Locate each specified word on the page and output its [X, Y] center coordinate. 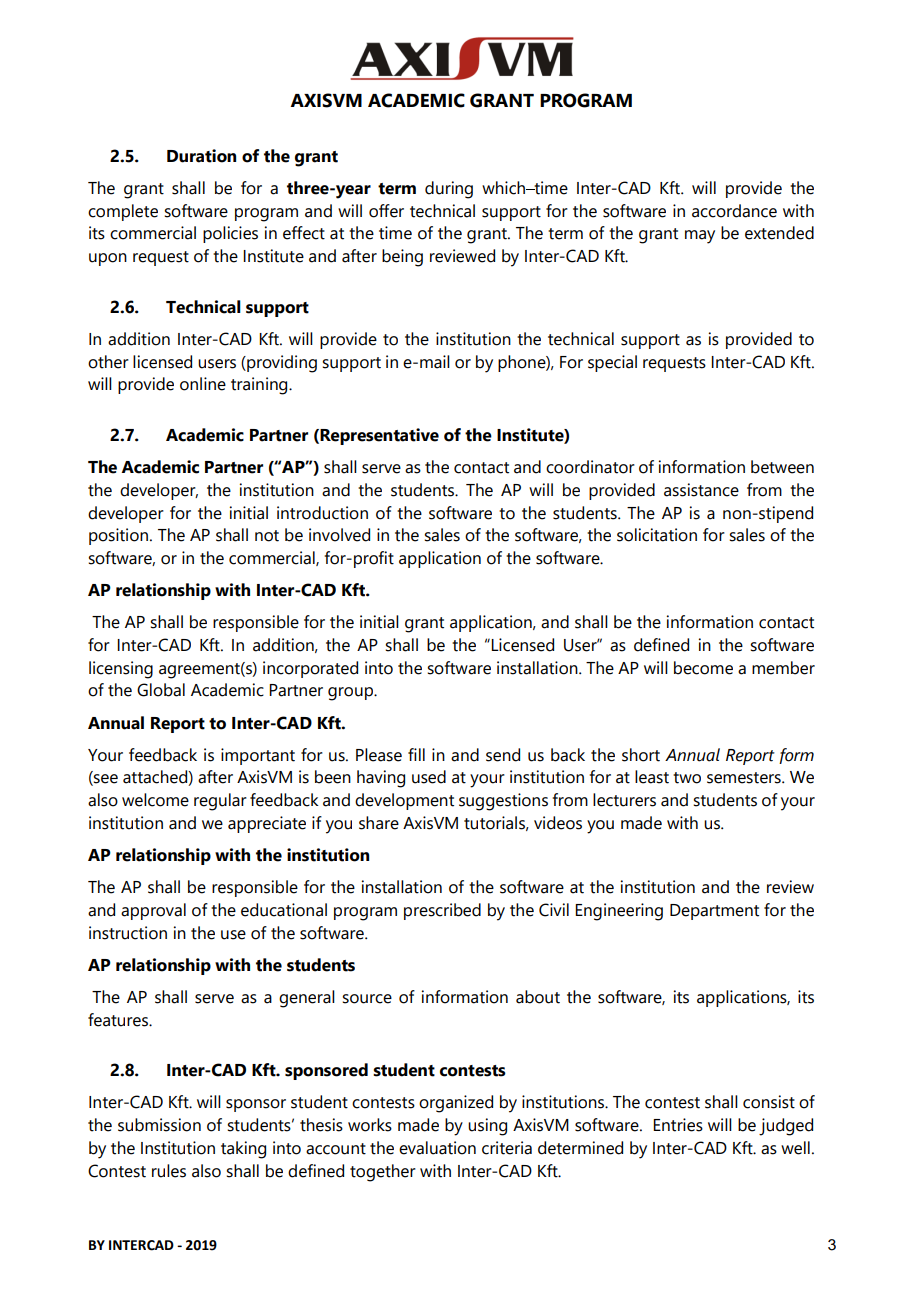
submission [159, 1125]
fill [416, 754]
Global [161, 690]
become [703, 668]
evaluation [437, 1148]
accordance [734, 211]
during [449, 190]
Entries [678, 1125]
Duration [201, 156]
